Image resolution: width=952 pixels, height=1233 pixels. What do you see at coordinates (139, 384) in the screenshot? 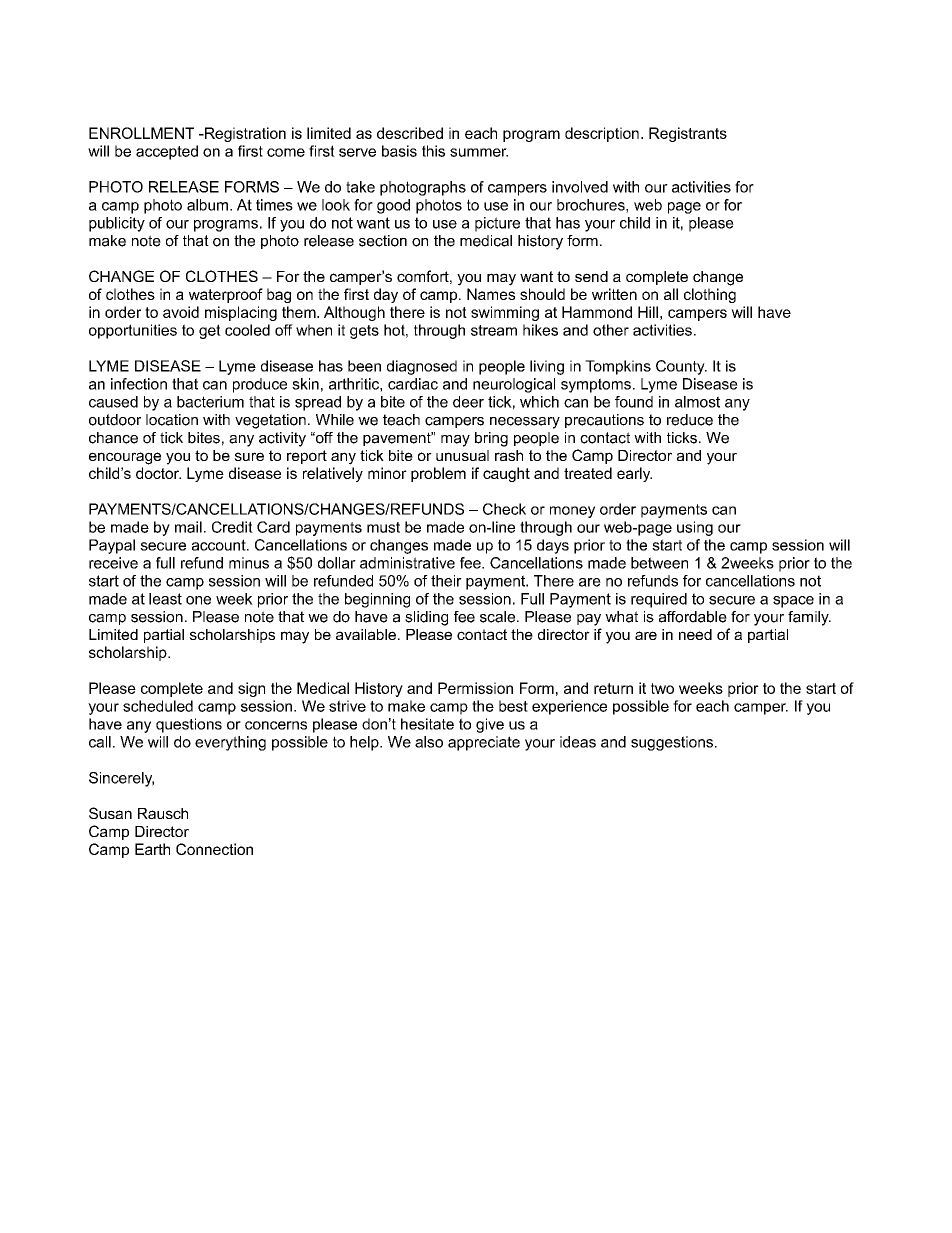
I see `infection` at bounding box center [139, 384].
